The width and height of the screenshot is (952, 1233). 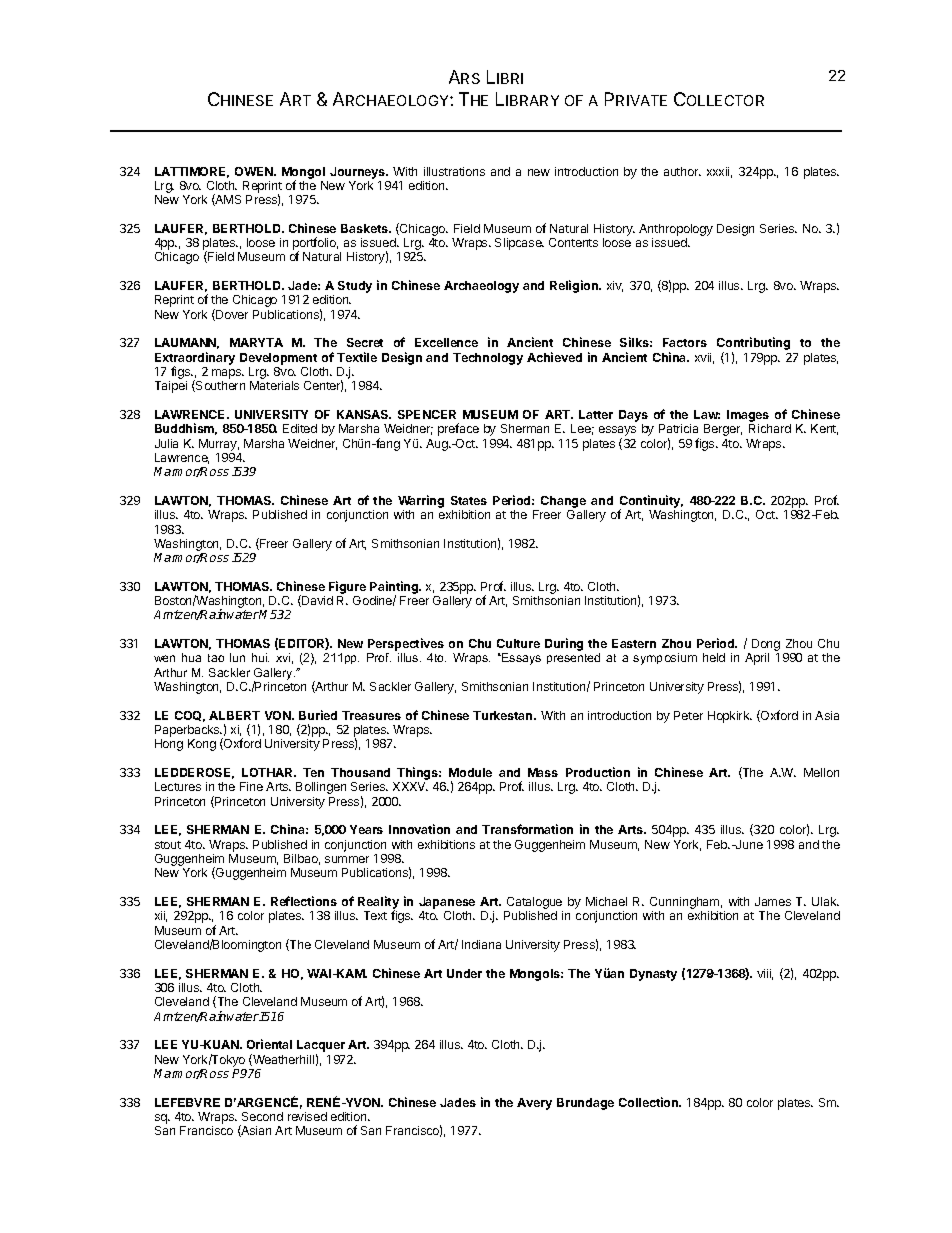 What do you see at coordinates (534, 1104) in the screenshot?
I see `Avery` at bounding box center [534, 1104].
